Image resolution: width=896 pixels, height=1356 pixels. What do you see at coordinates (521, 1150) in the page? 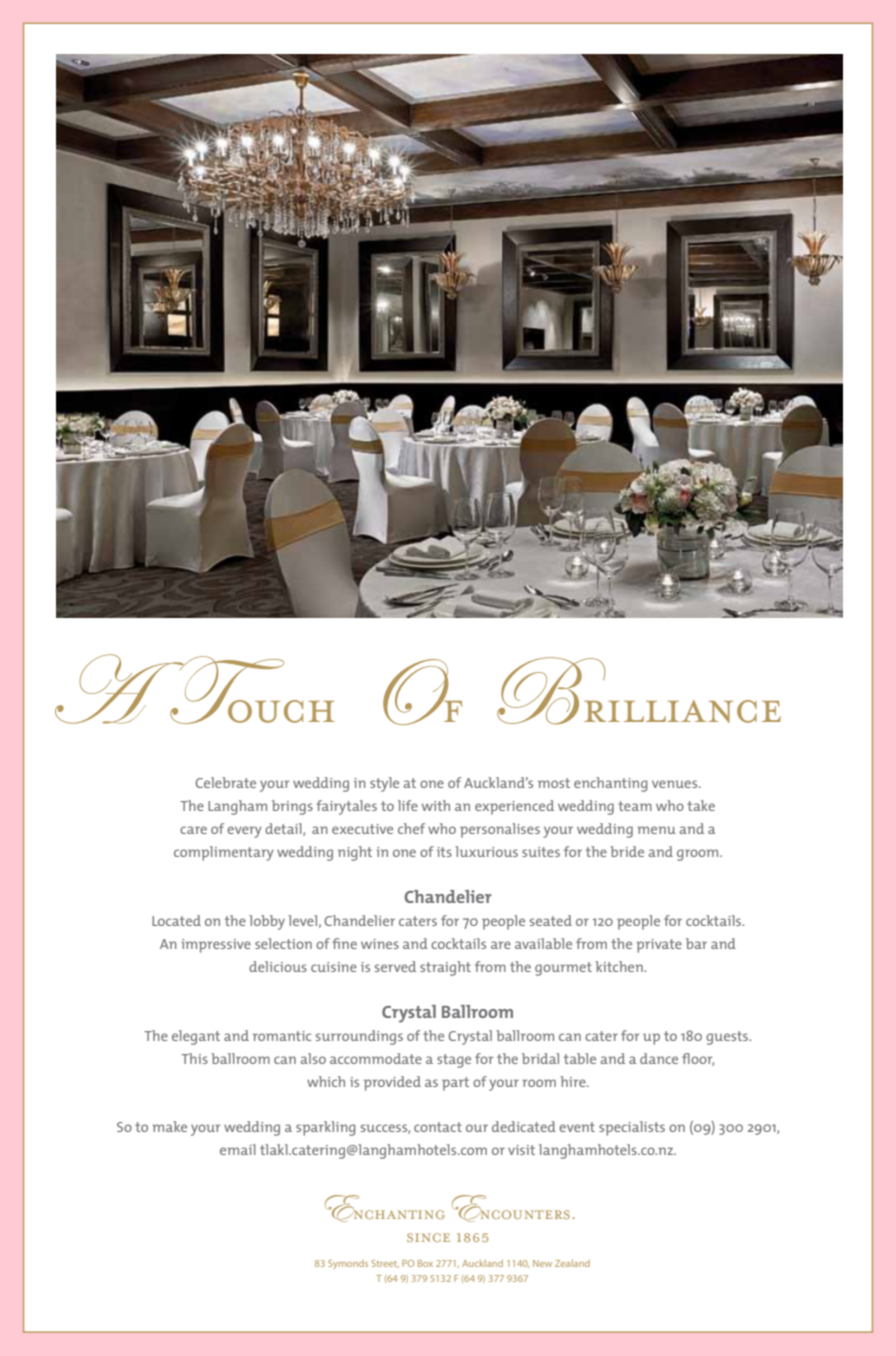
I see `visit` at bounding box center [521, 1150].
